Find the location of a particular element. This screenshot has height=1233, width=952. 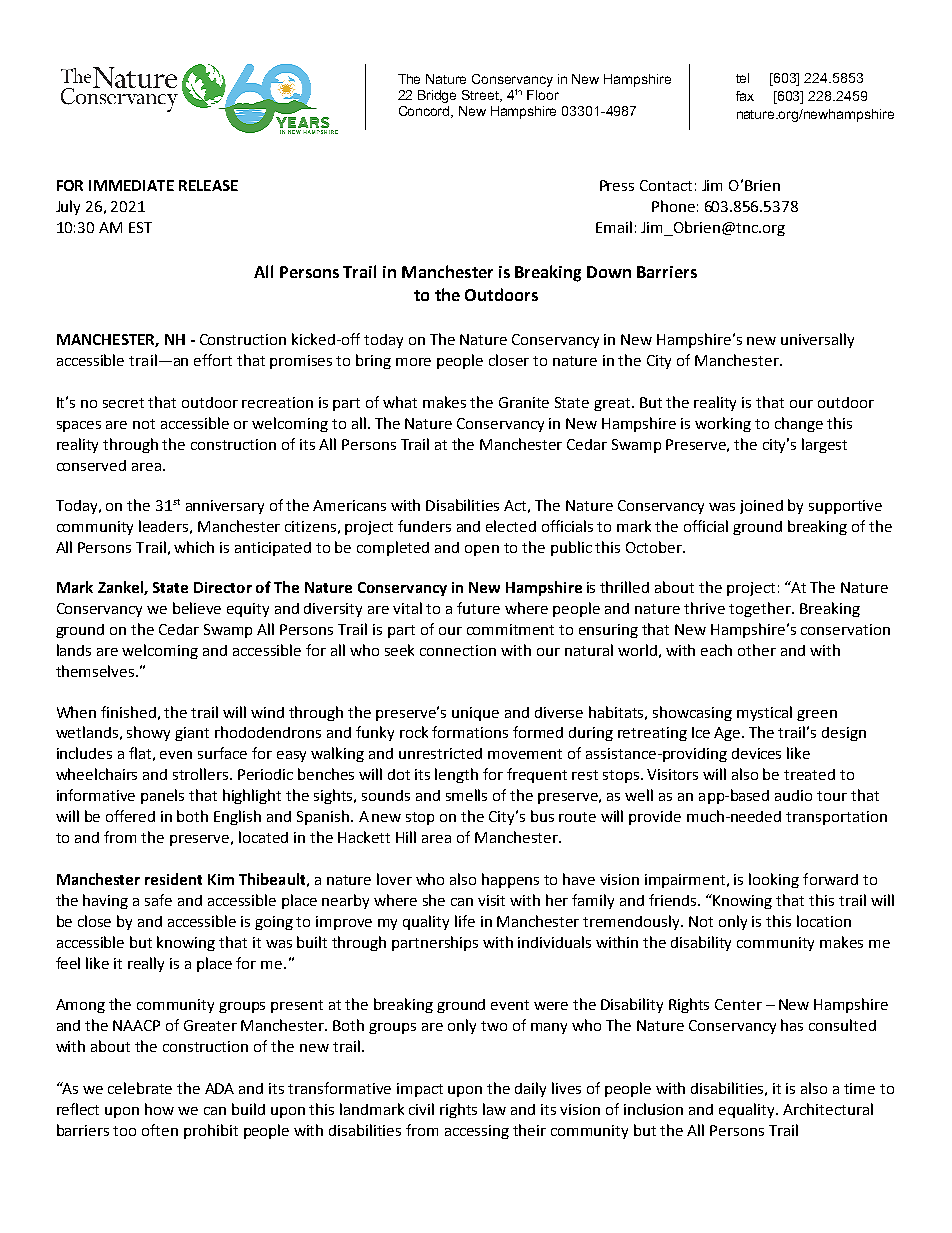

Street is located at coordinates (482, 96).
